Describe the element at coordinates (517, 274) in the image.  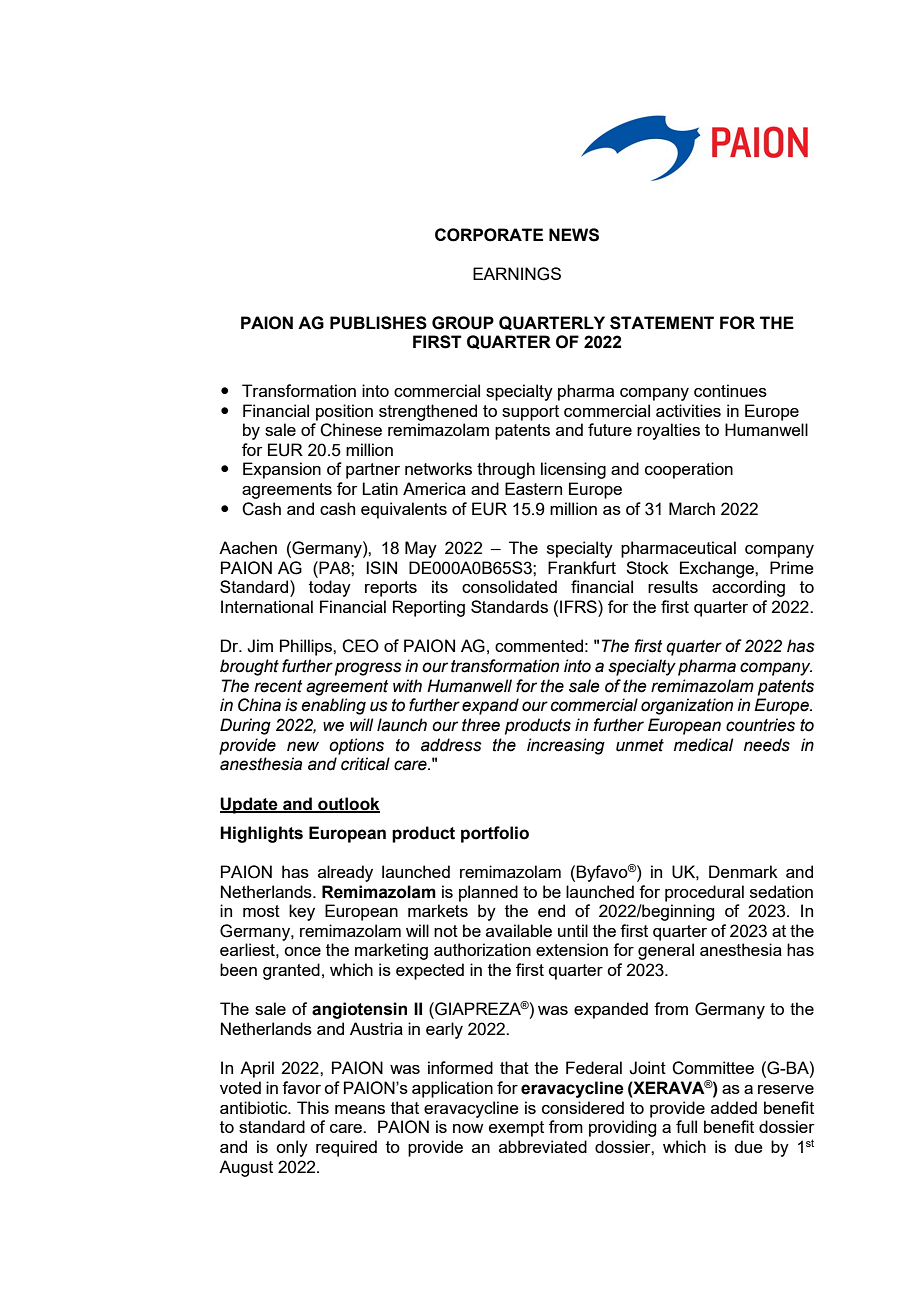
I see `EARNINGS` at that location.
